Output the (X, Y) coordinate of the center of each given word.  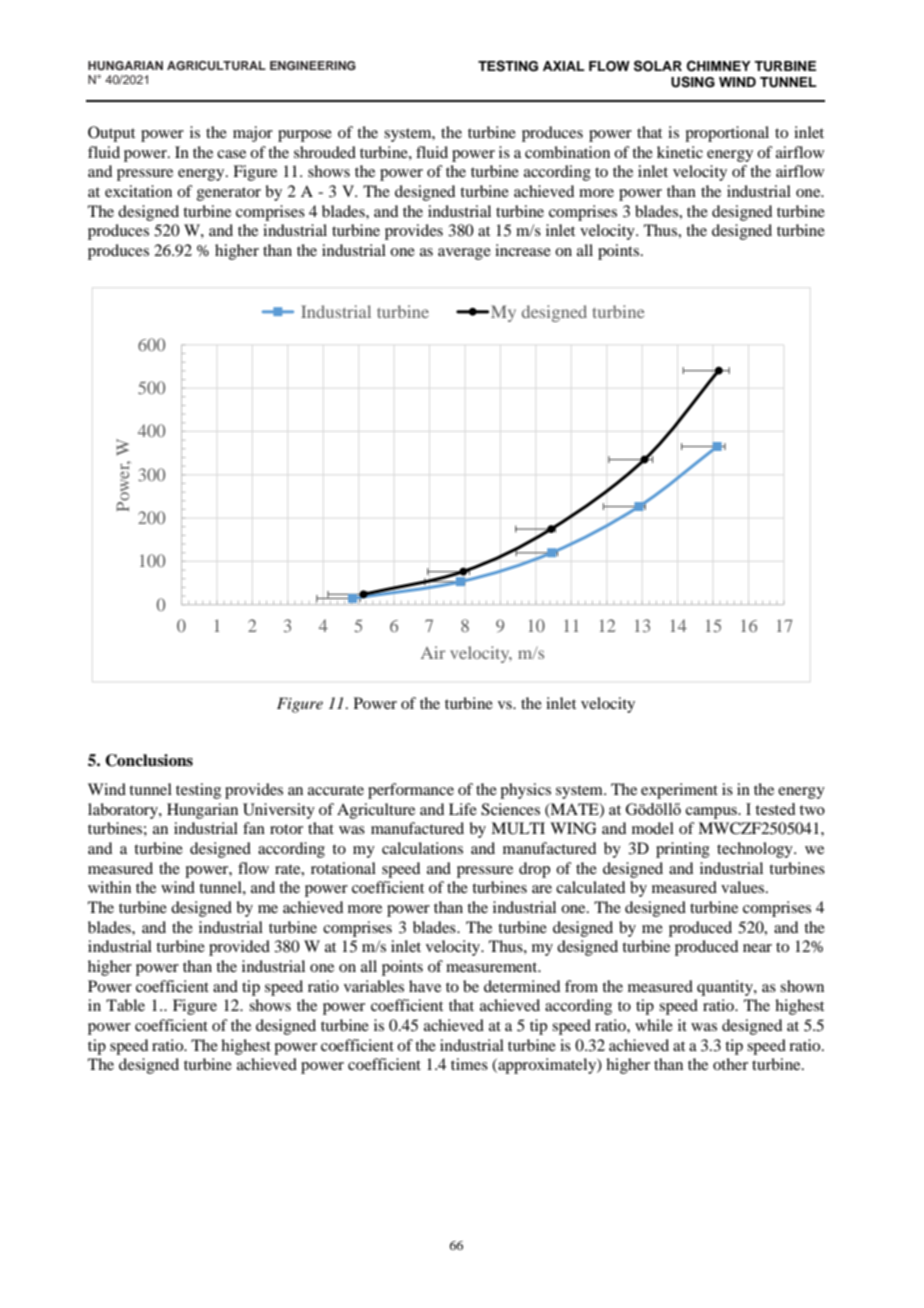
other (730, 1064)
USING (693, 82)
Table (125, 1005)
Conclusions (149, 760)
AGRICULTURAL (216, 66)
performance (411, 791)
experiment (679, 791)
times (469, 1064)
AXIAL (564, 66)
